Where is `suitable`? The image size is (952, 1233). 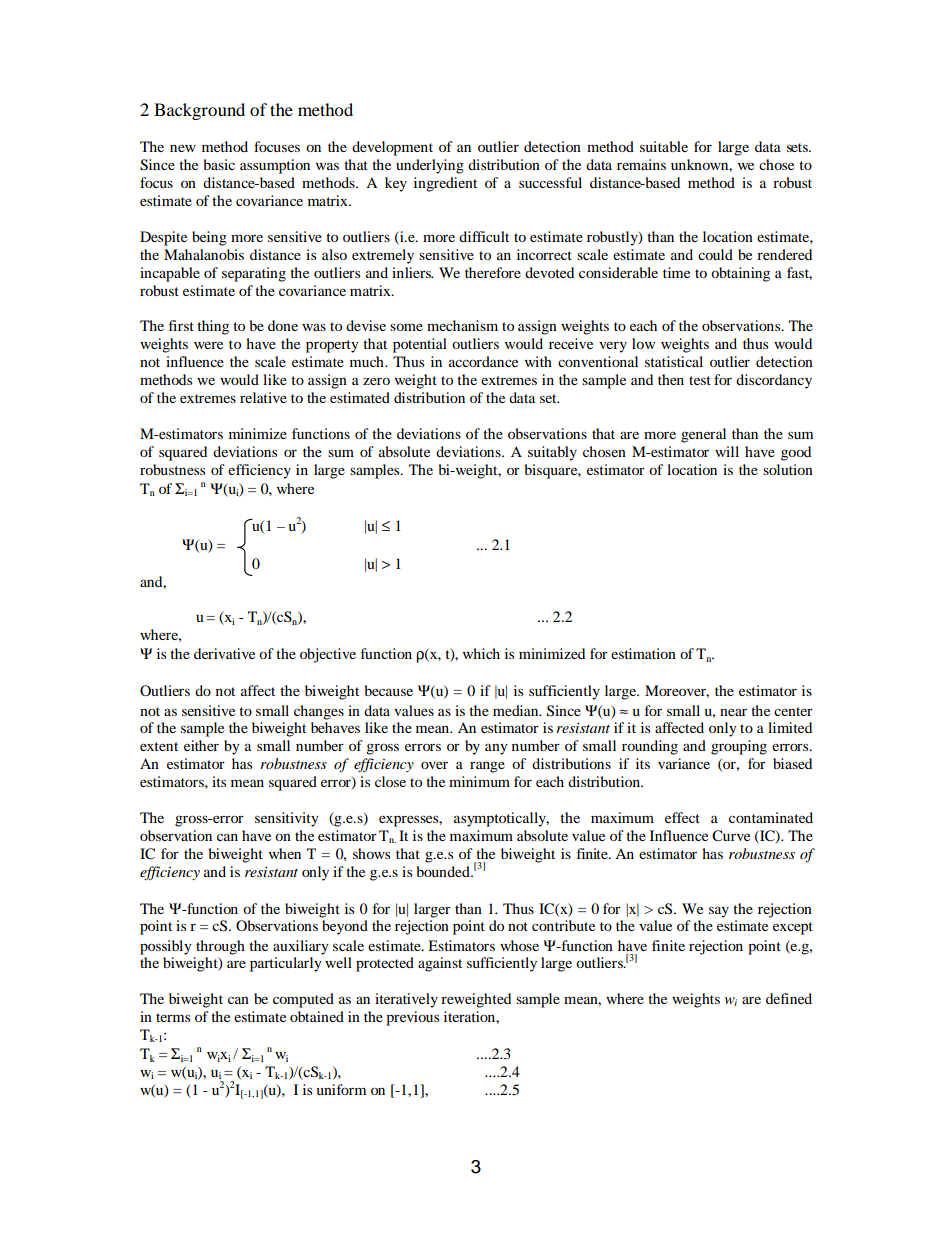
suitable is located at coordinates (664, 146).
